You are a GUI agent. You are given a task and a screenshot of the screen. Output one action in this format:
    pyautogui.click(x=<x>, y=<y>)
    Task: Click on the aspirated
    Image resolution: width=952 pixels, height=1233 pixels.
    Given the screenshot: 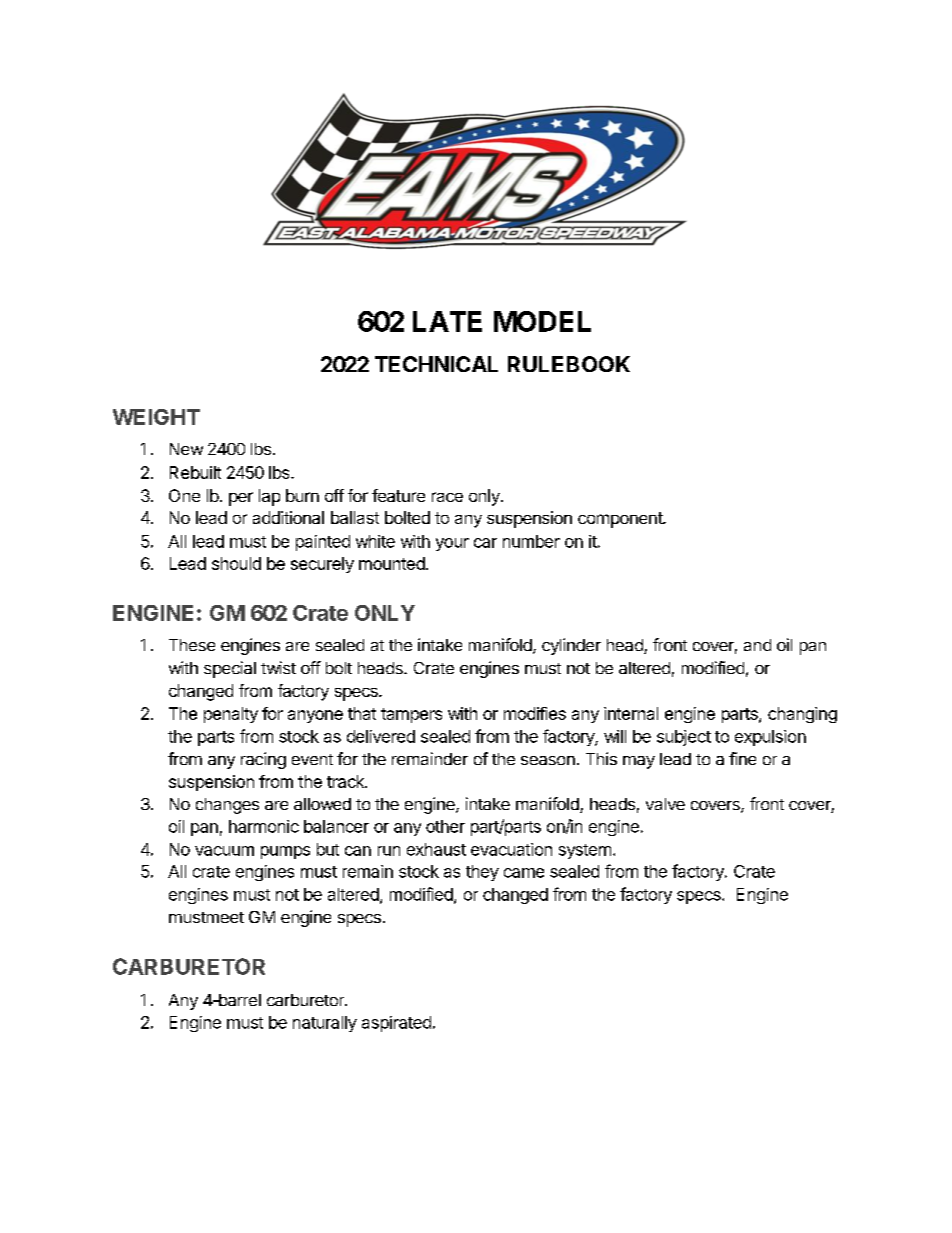 What is the action you would take?
    pyautogui.click(x=396, y=1024)
